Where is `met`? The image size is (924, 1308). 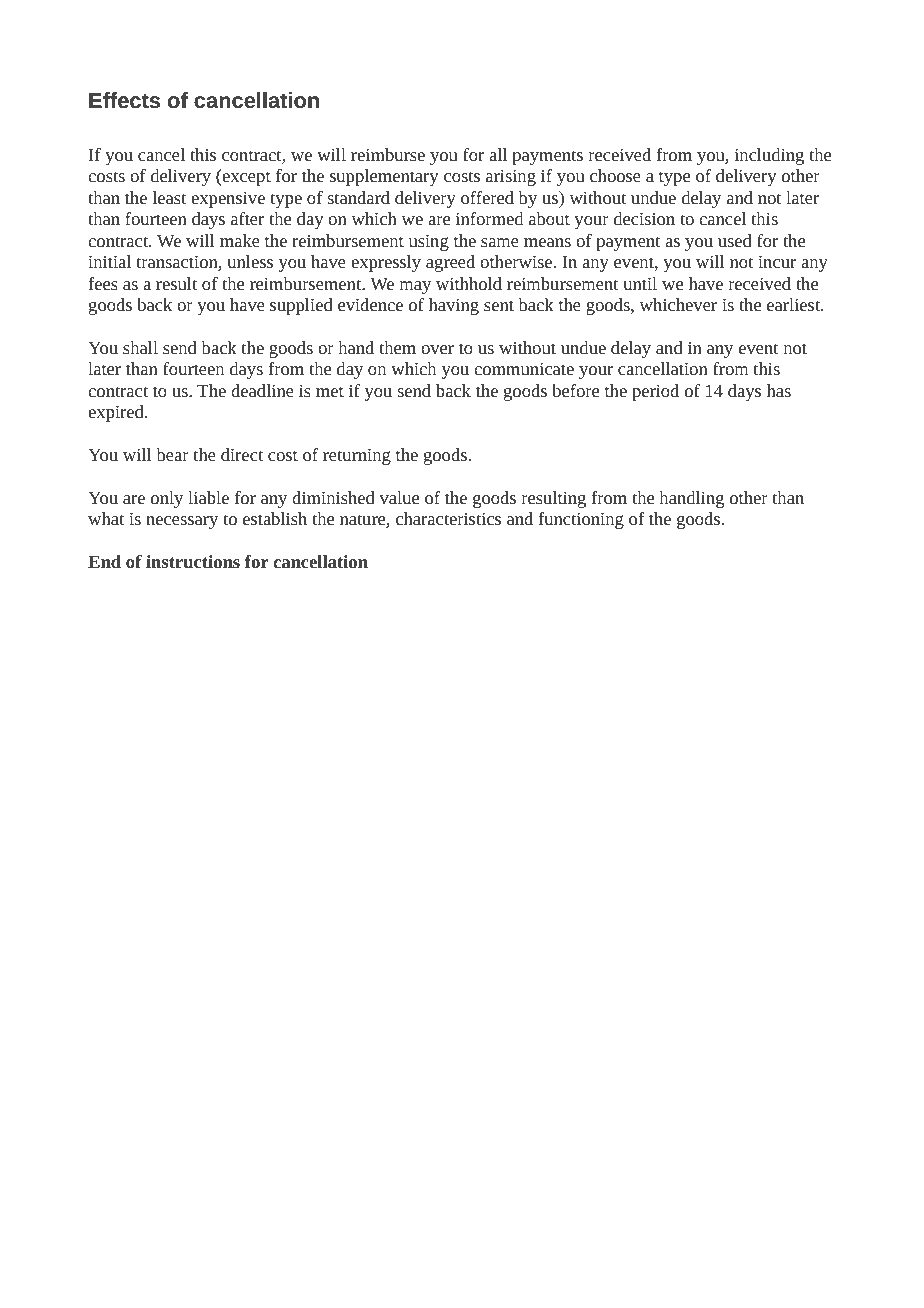
met is located at coordinates (330, 391).
